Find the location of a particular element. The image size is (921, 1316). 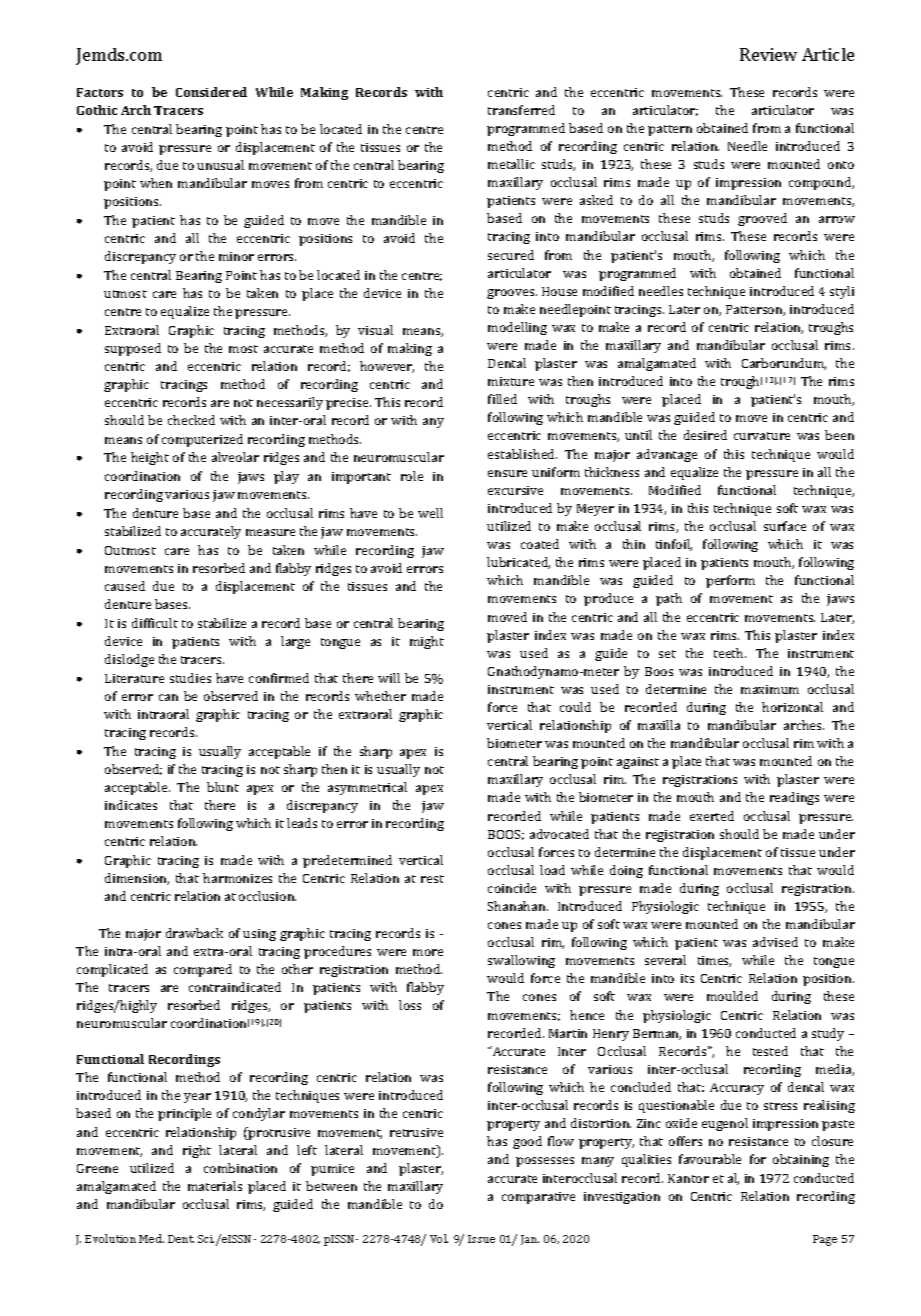

transferred is located at coordinates (521, 110).
